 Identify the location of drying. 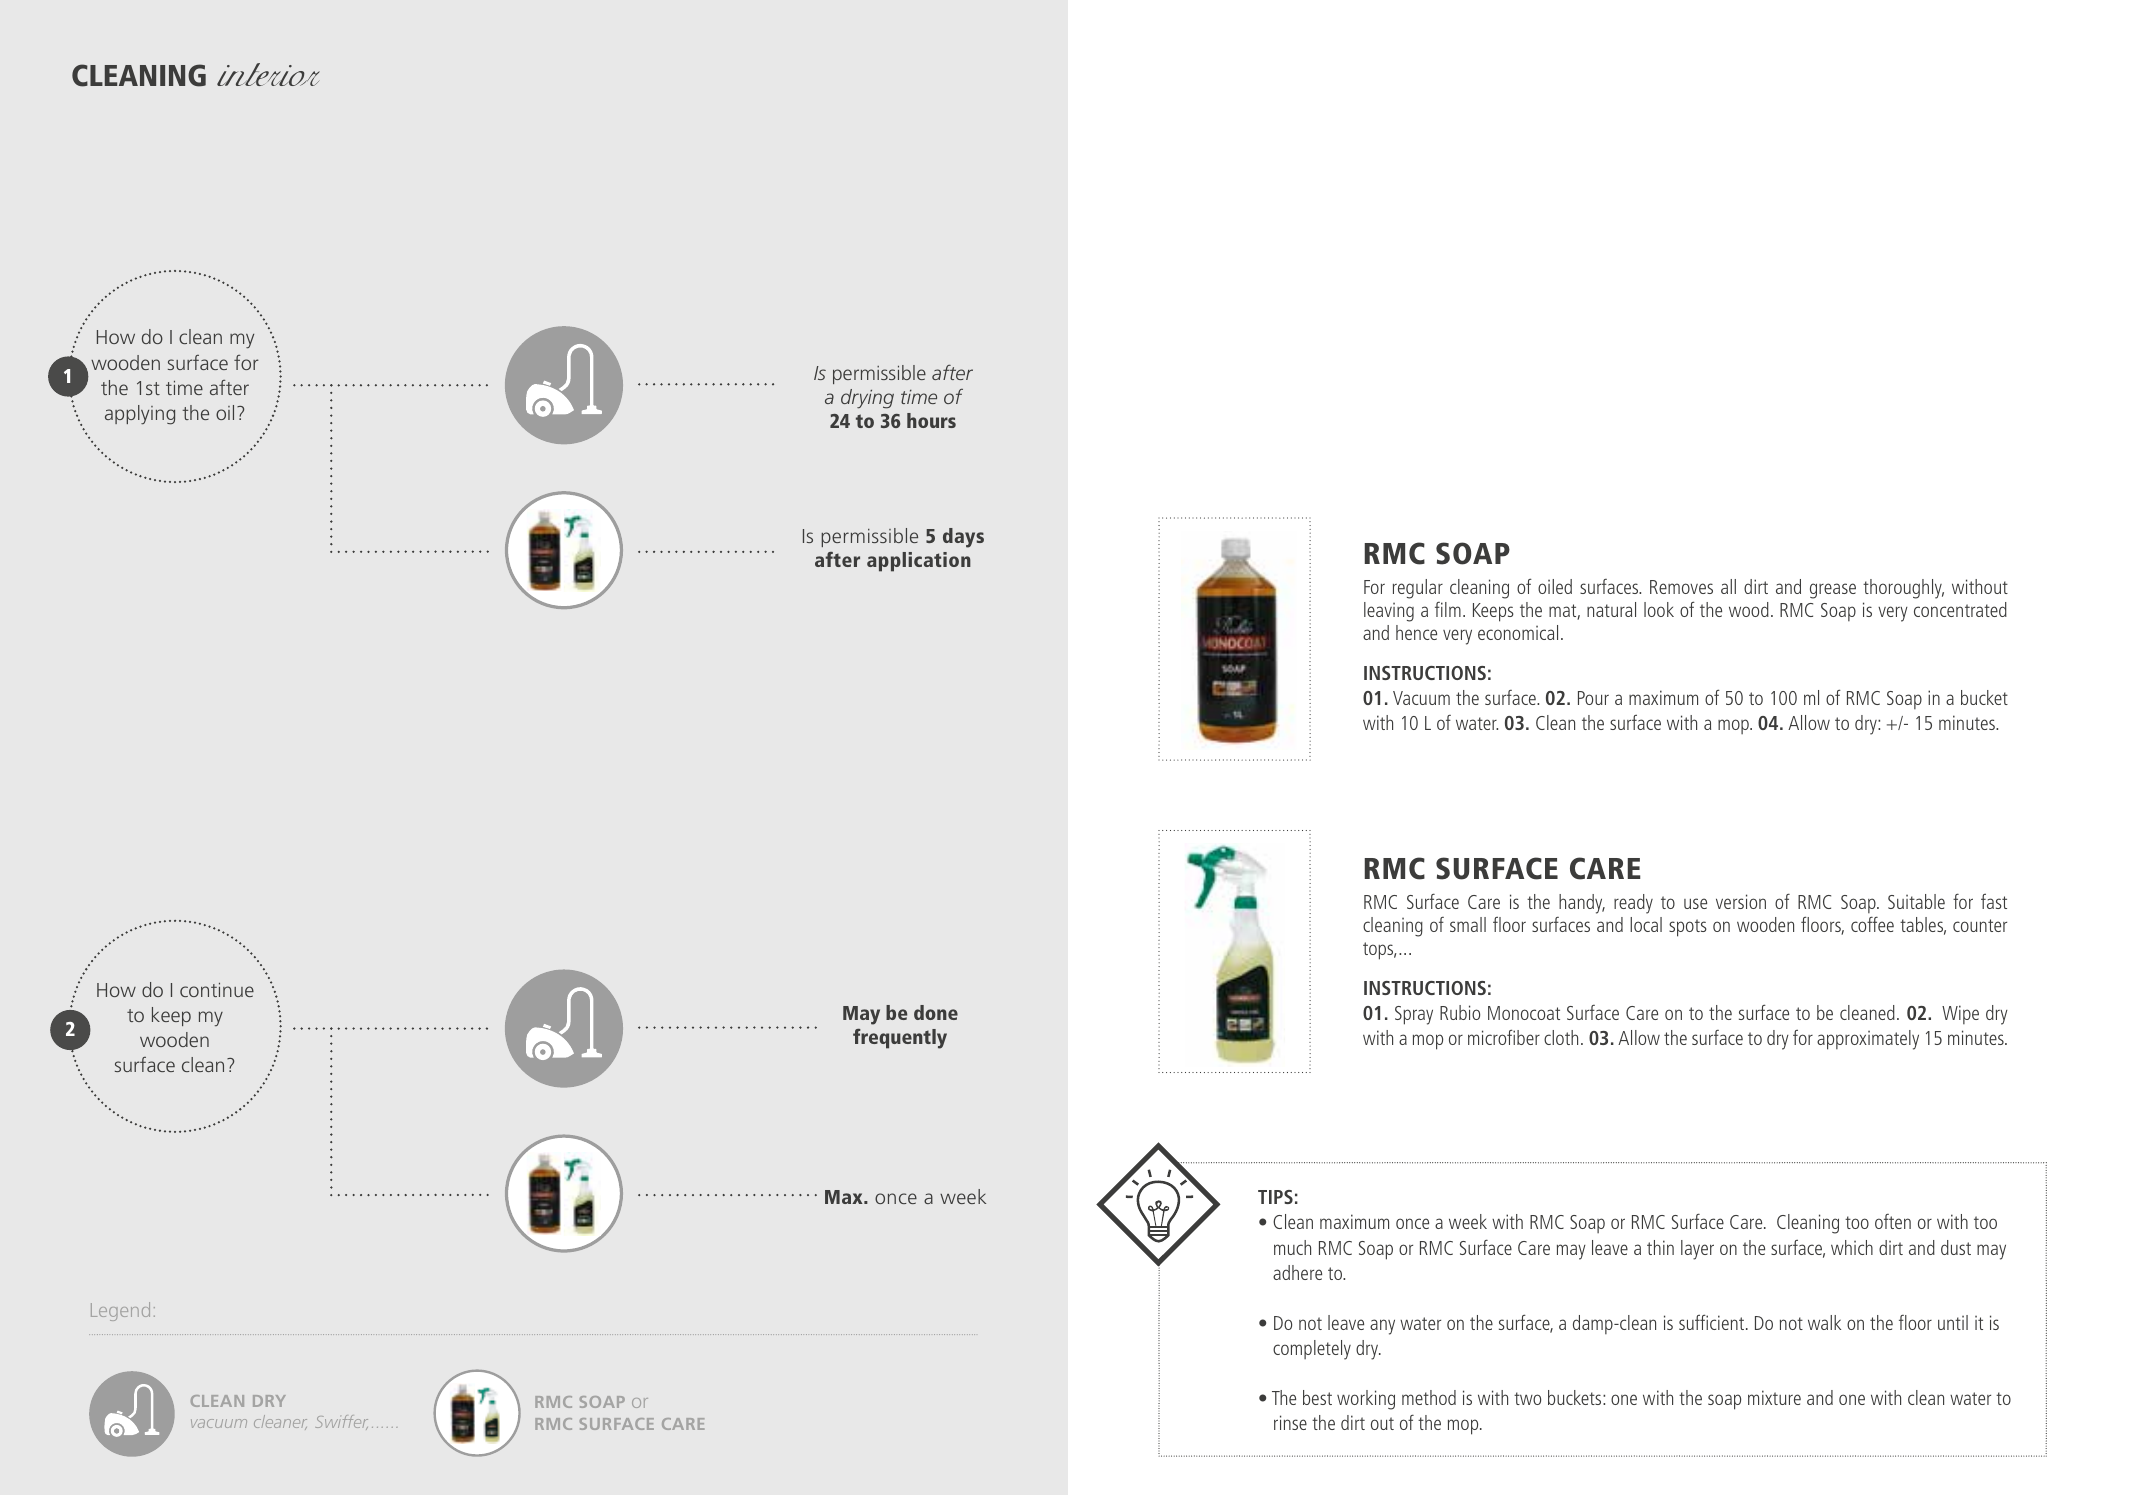
(867, 399).
